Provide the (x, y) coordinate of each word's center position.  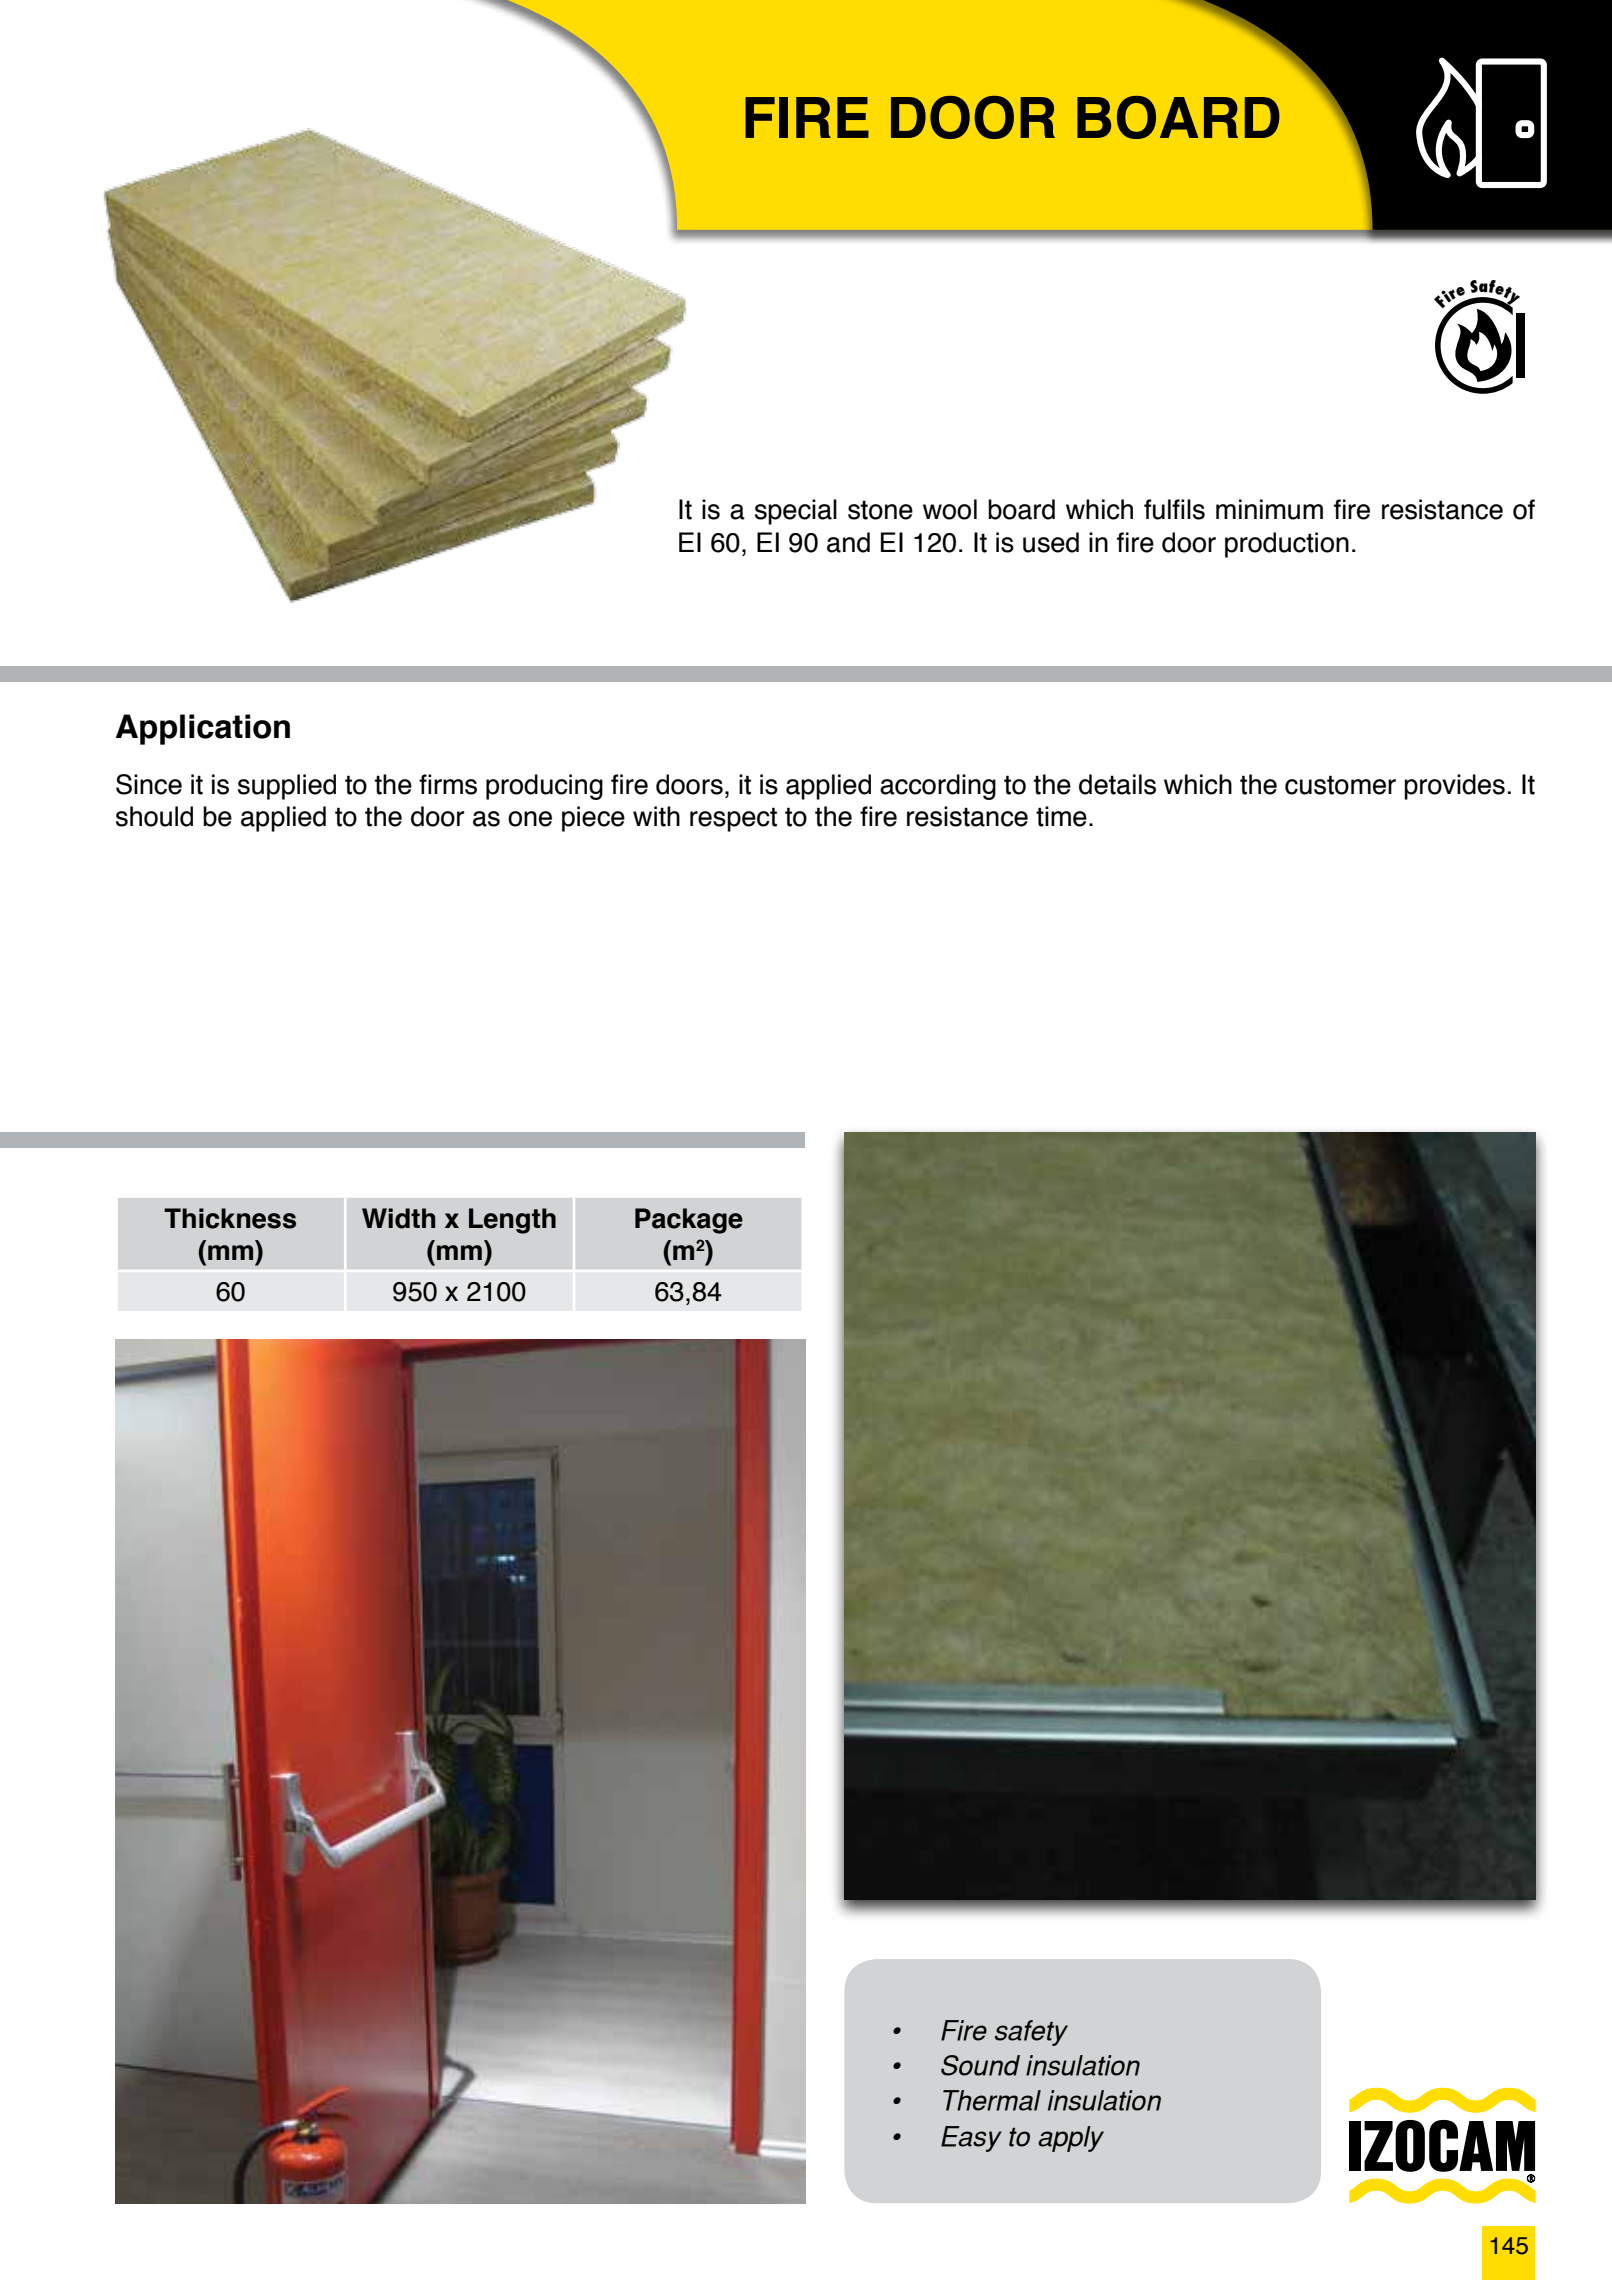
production (1287, 545)
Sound (980, 2065)
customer (1340, 785)
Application (203, 729)
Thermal (992, 2100)
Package (689, 1221)
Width (398, 1218)
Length (512, 1221)
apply (1071, 2139)
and (848, 542)
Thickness (230, 1218)
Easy (971, 2139)
